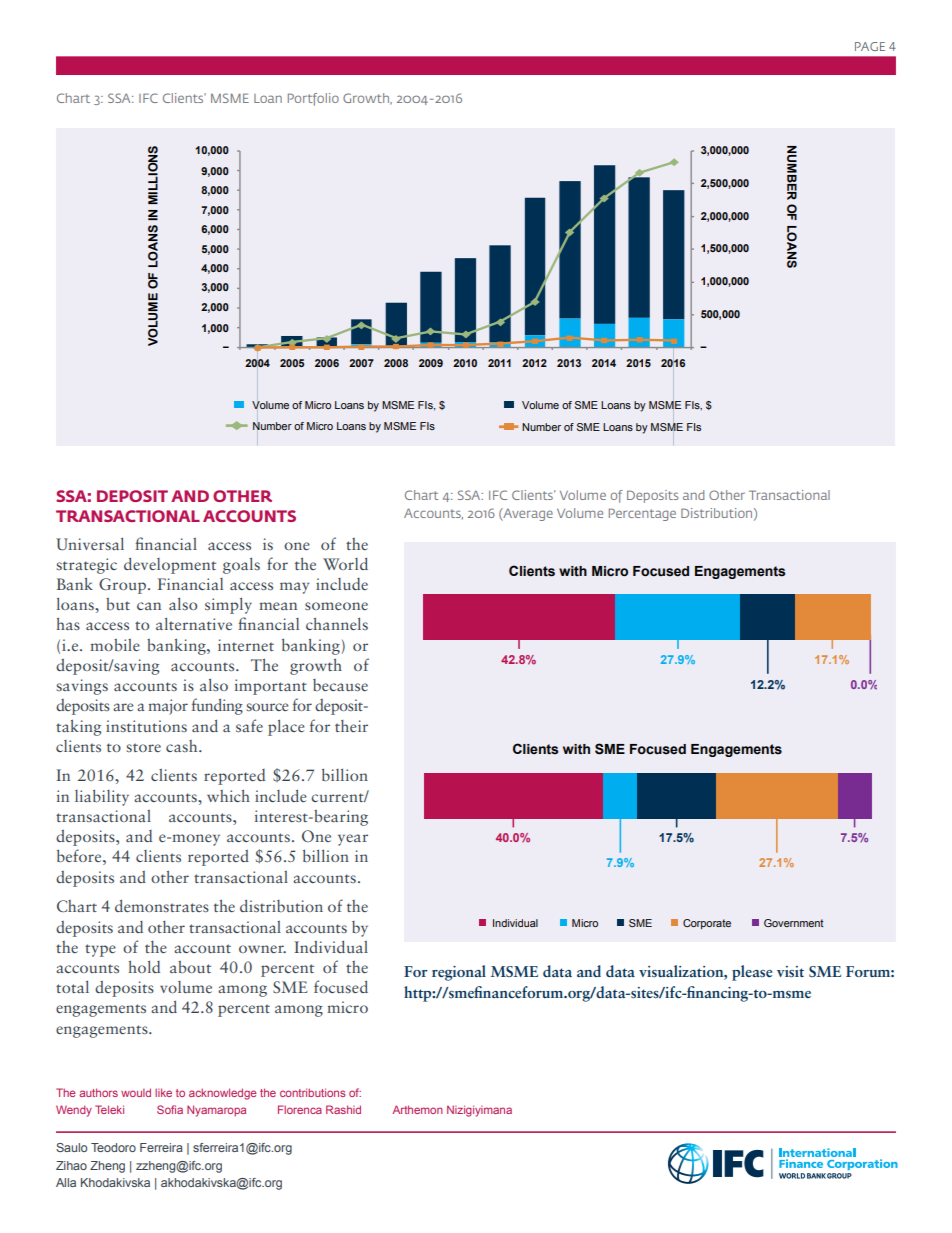 The image size is (952, 1233). I want to click on Teodoro, so click(113, 1147).
